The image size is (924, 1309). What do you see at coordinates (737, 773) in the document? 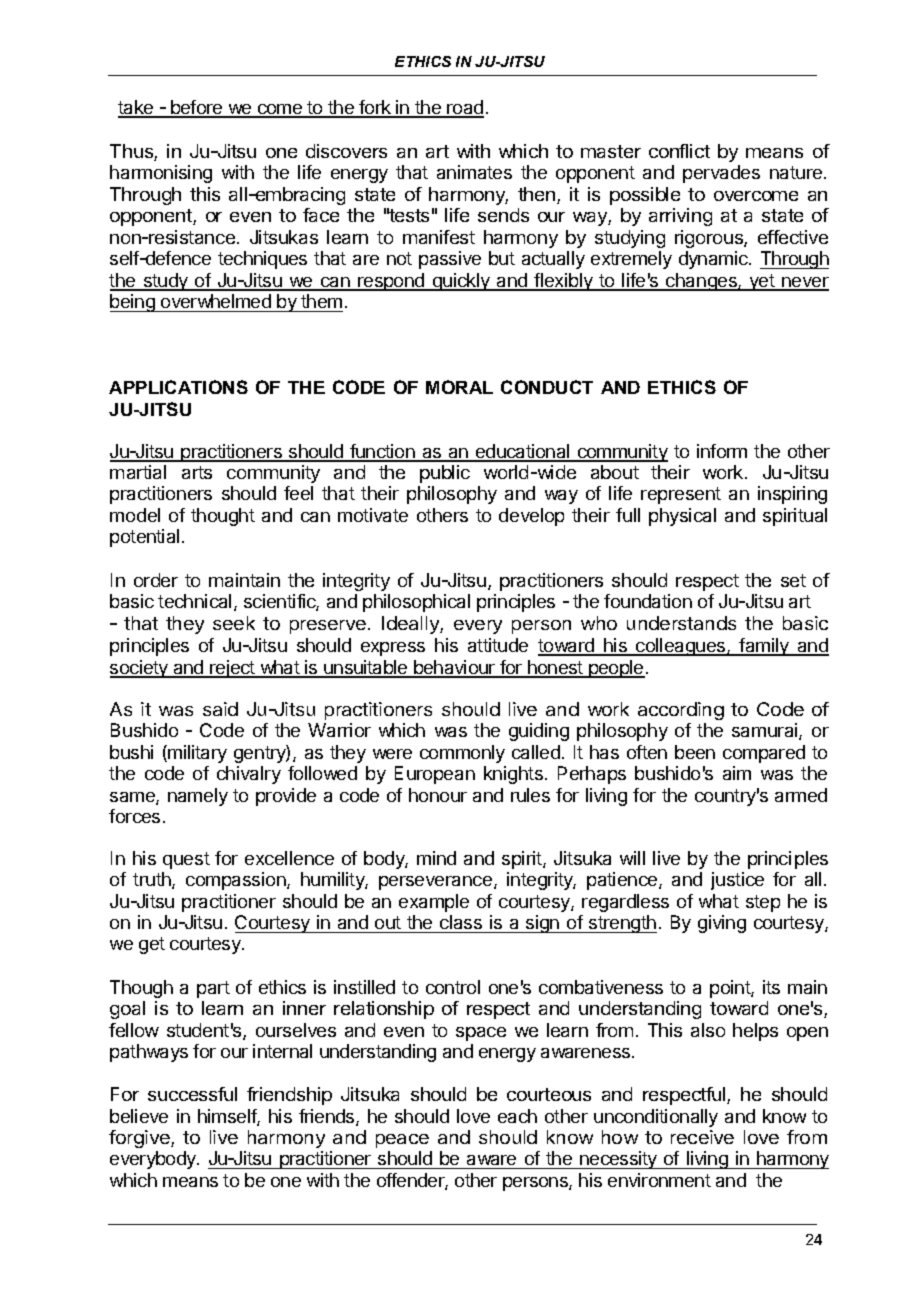
I see `aim` at bounding box center [737, 773].
